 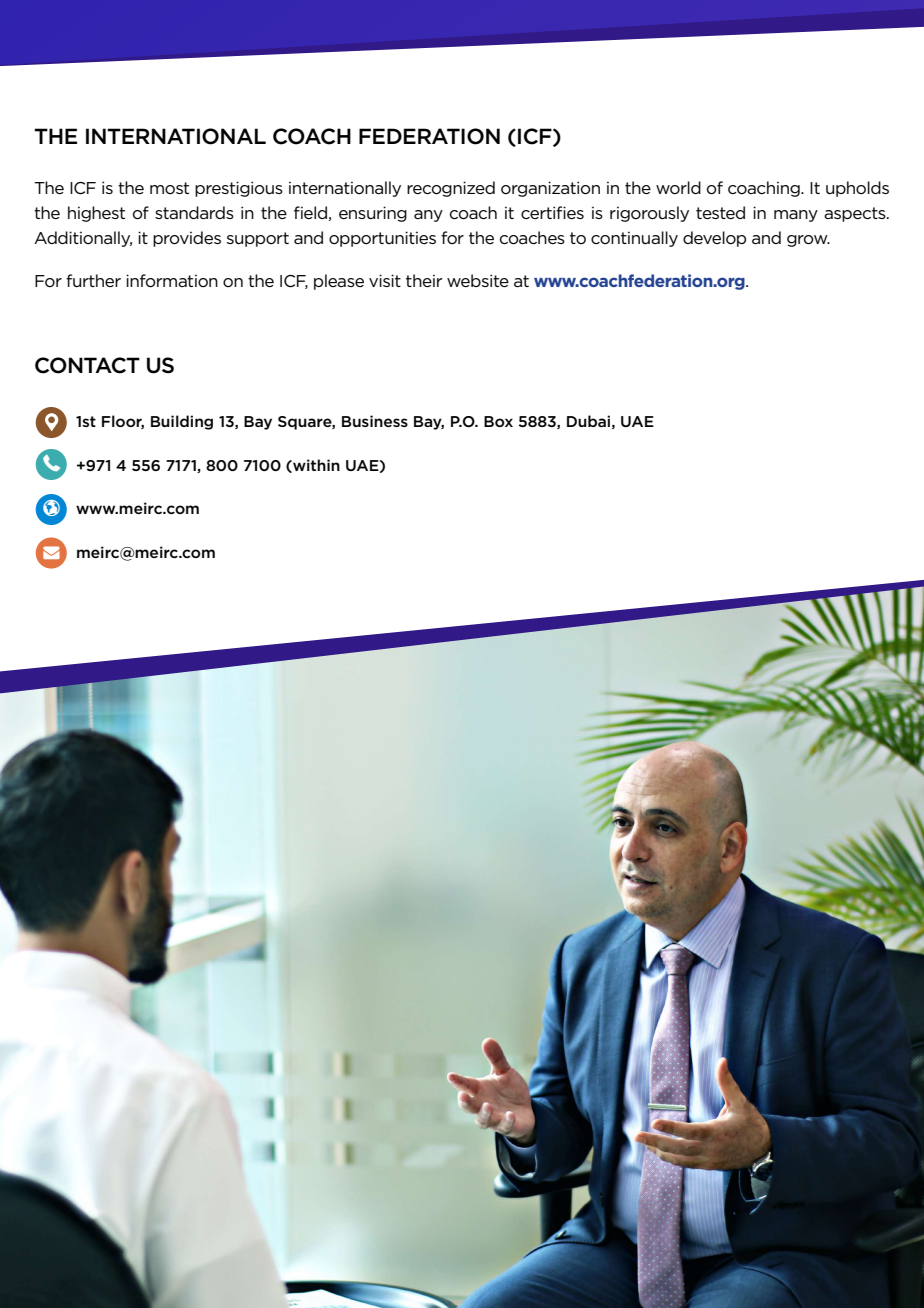 What do you see at coordinates (182, 422) in the screenshot?
I see `Building` at bounding box center [182, 422].
